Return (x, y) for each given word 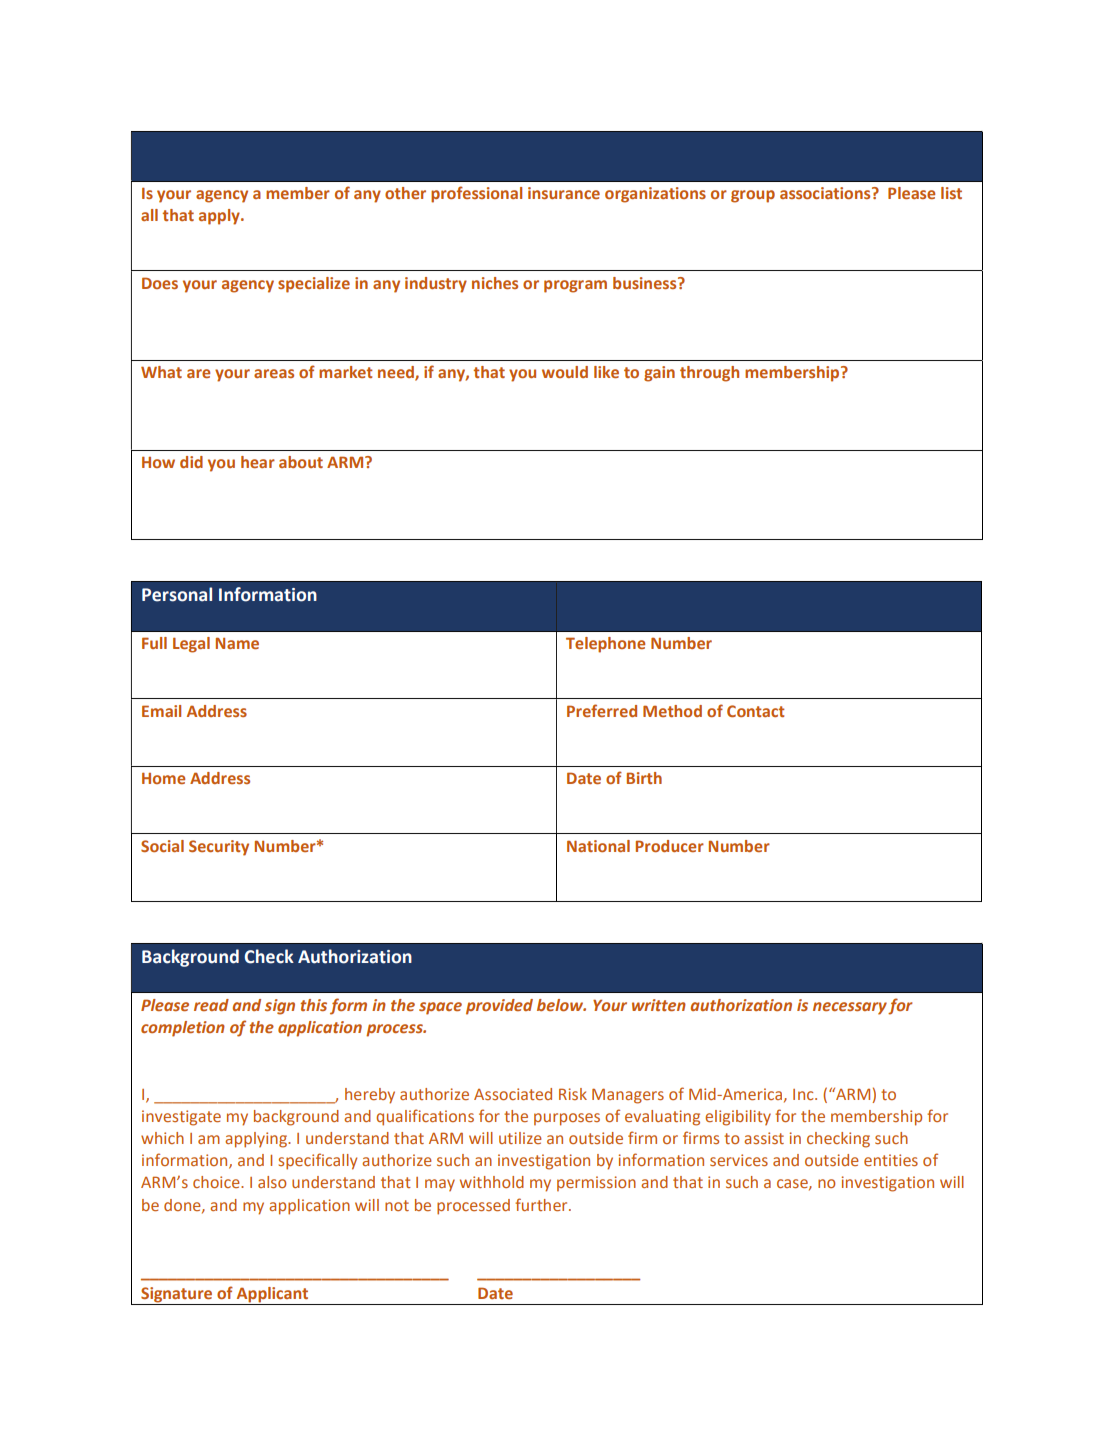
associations (826, 193)
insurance (564, 193)
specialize (314, 285)
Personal (177, 594)
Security (219, 848)
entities (891, 1160)
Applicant (273, 1296)
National (598, 846)
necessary (851, 1008)
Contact (756, 711)
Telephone (605, 645)
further (542, 1204)
